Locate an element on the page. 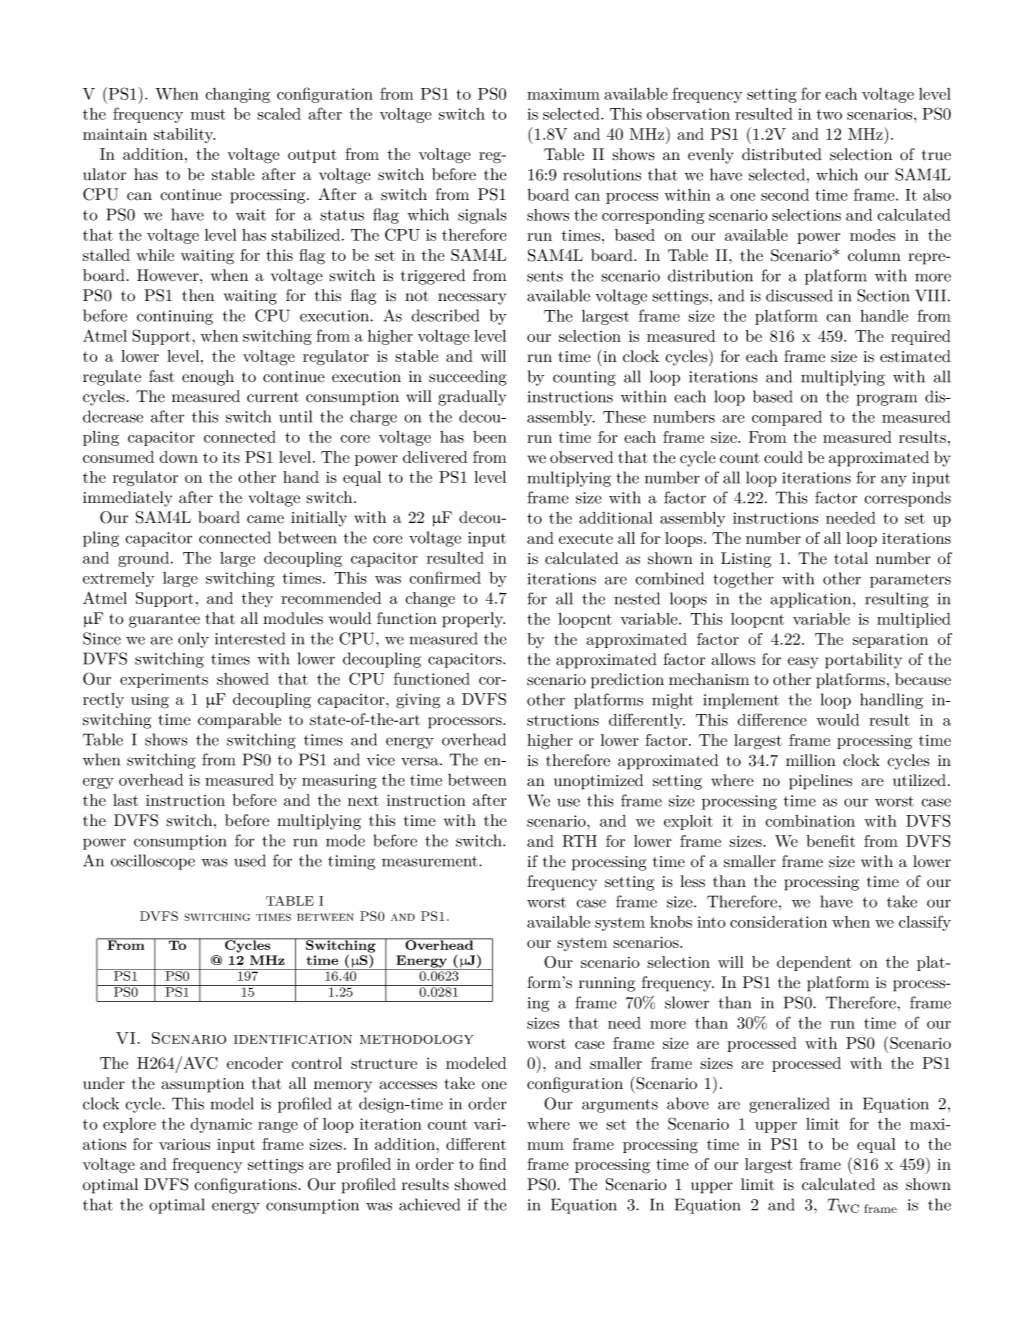 Image resolution: width=1034 pixels, height=1338 pixels. resolutions is located at coordinates (602, 174).
